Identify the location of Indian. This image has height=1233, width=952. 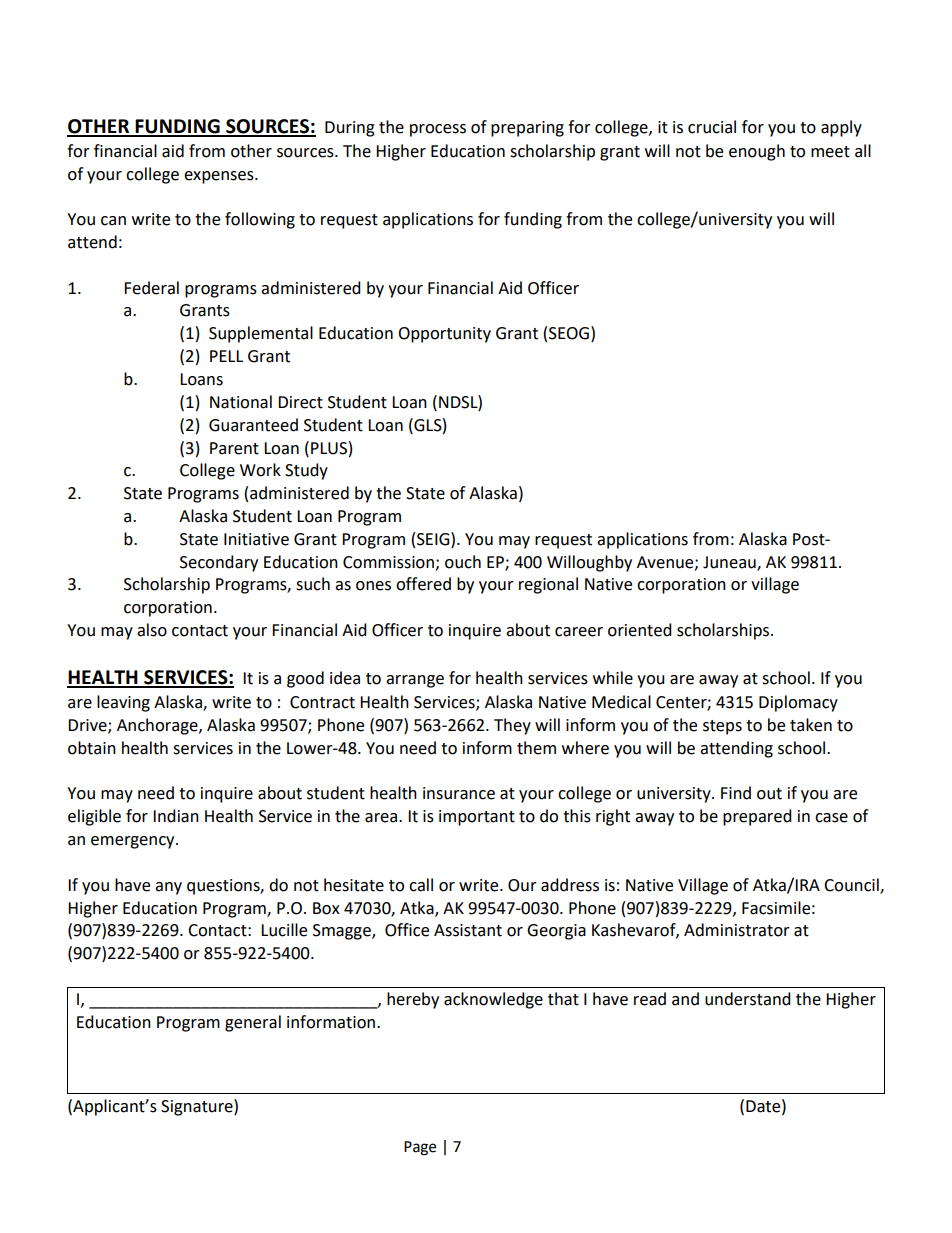
(176, 816).
